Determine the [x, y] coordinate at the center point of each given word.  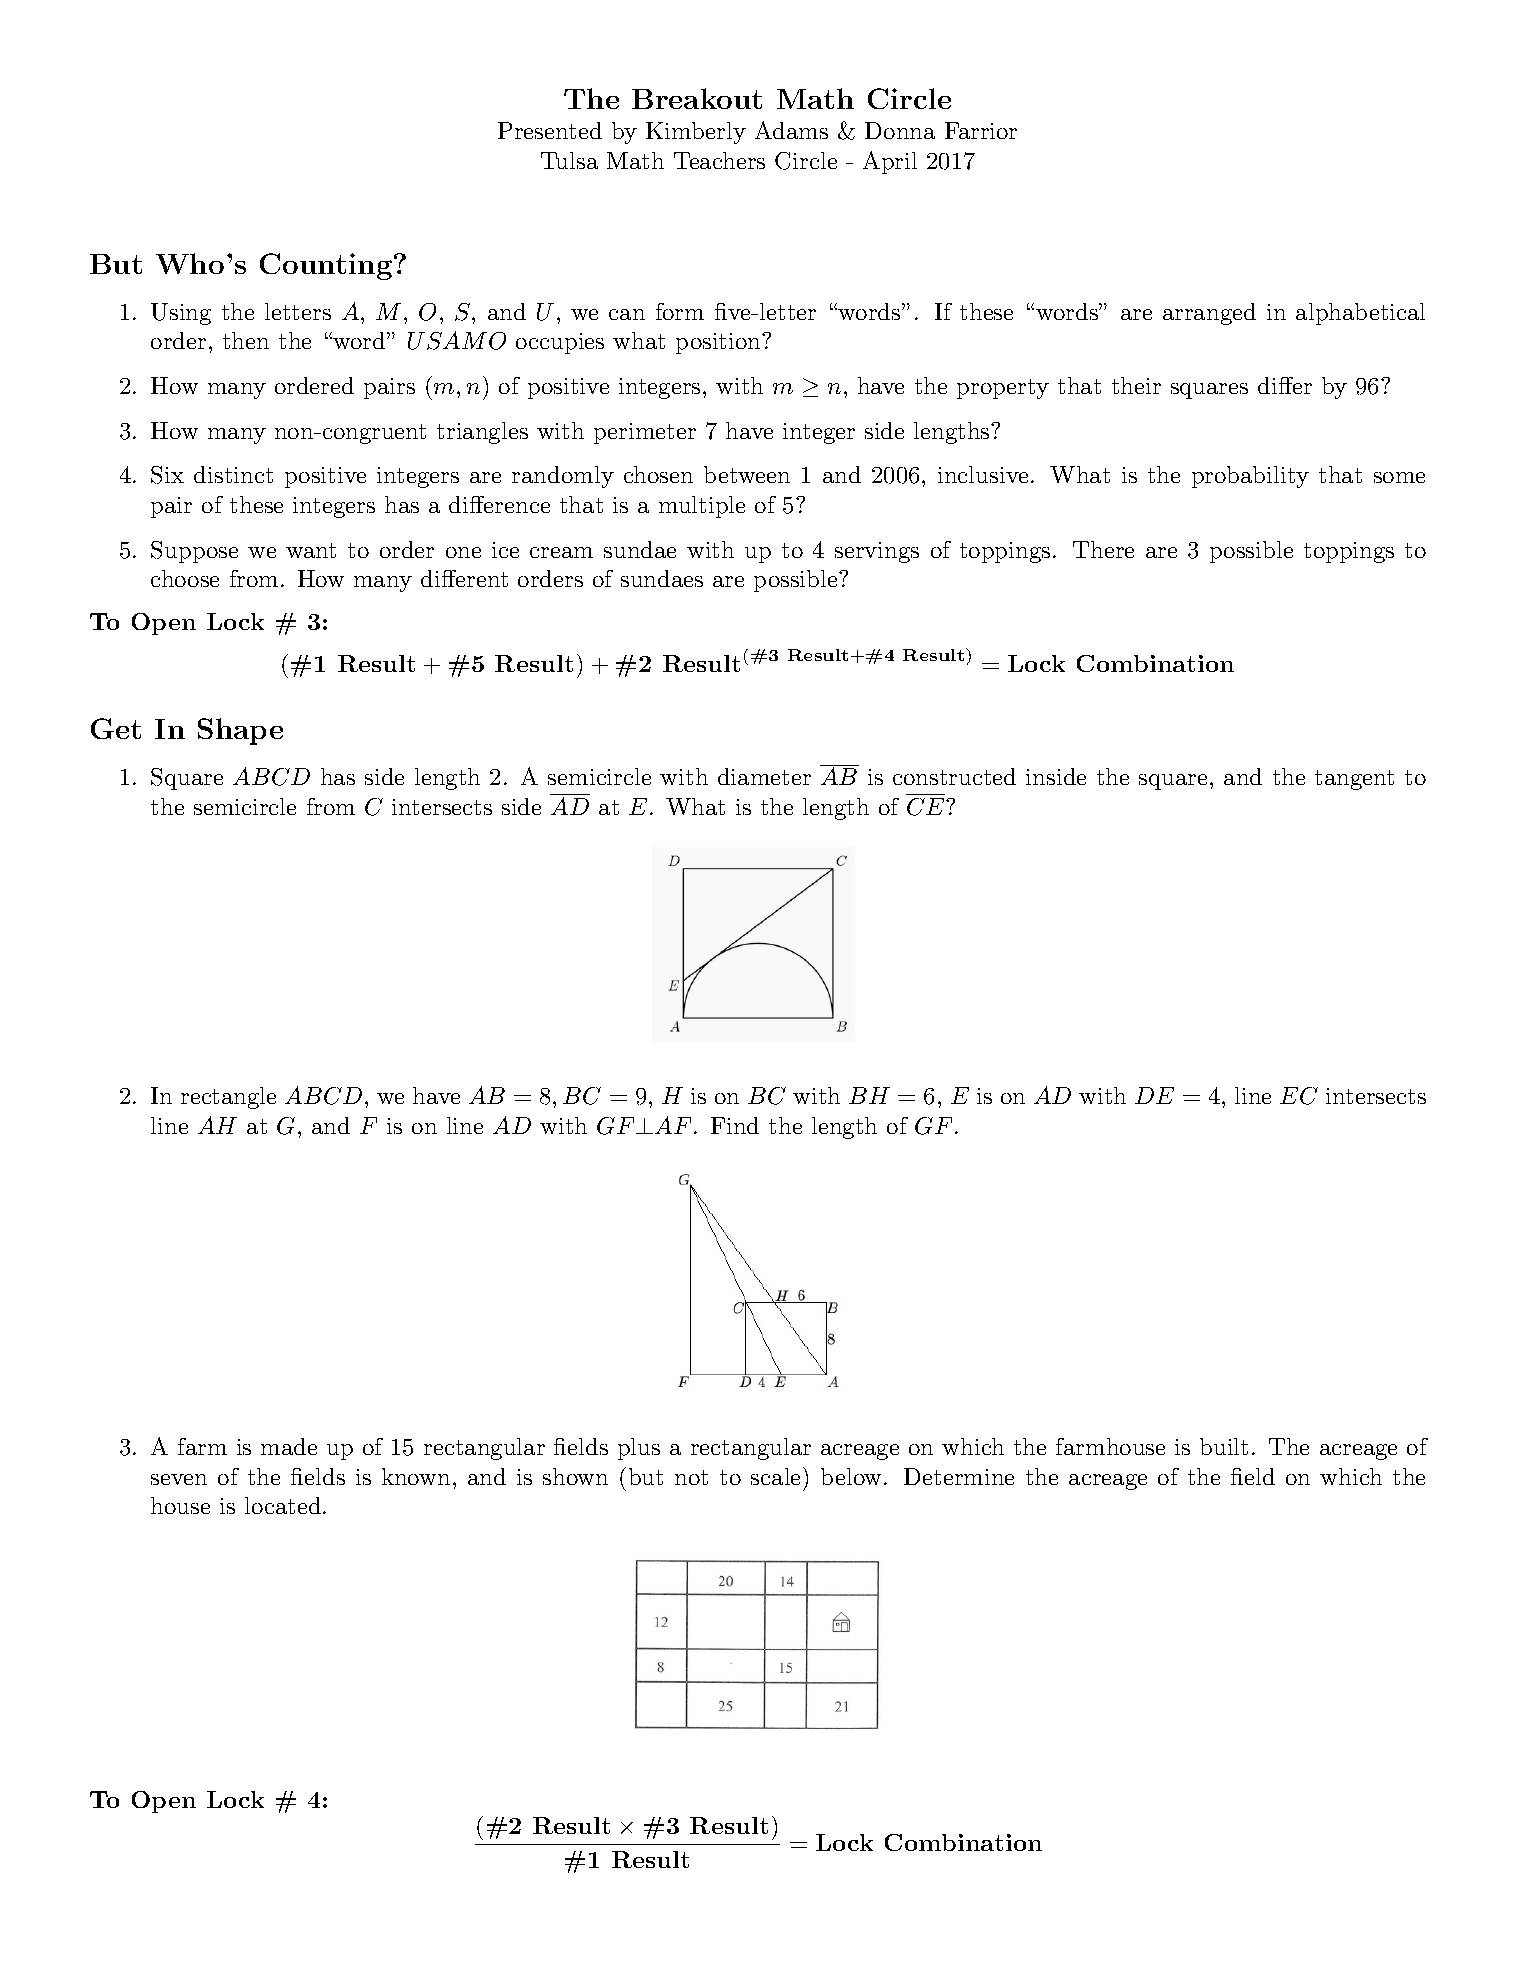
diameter [764, 776]
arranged [1209, 314]
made [289, 1446]
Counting [327, 266]
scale [775, 1476]
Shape [240, 731]
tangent [1354, 780]
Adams [791, 130]
